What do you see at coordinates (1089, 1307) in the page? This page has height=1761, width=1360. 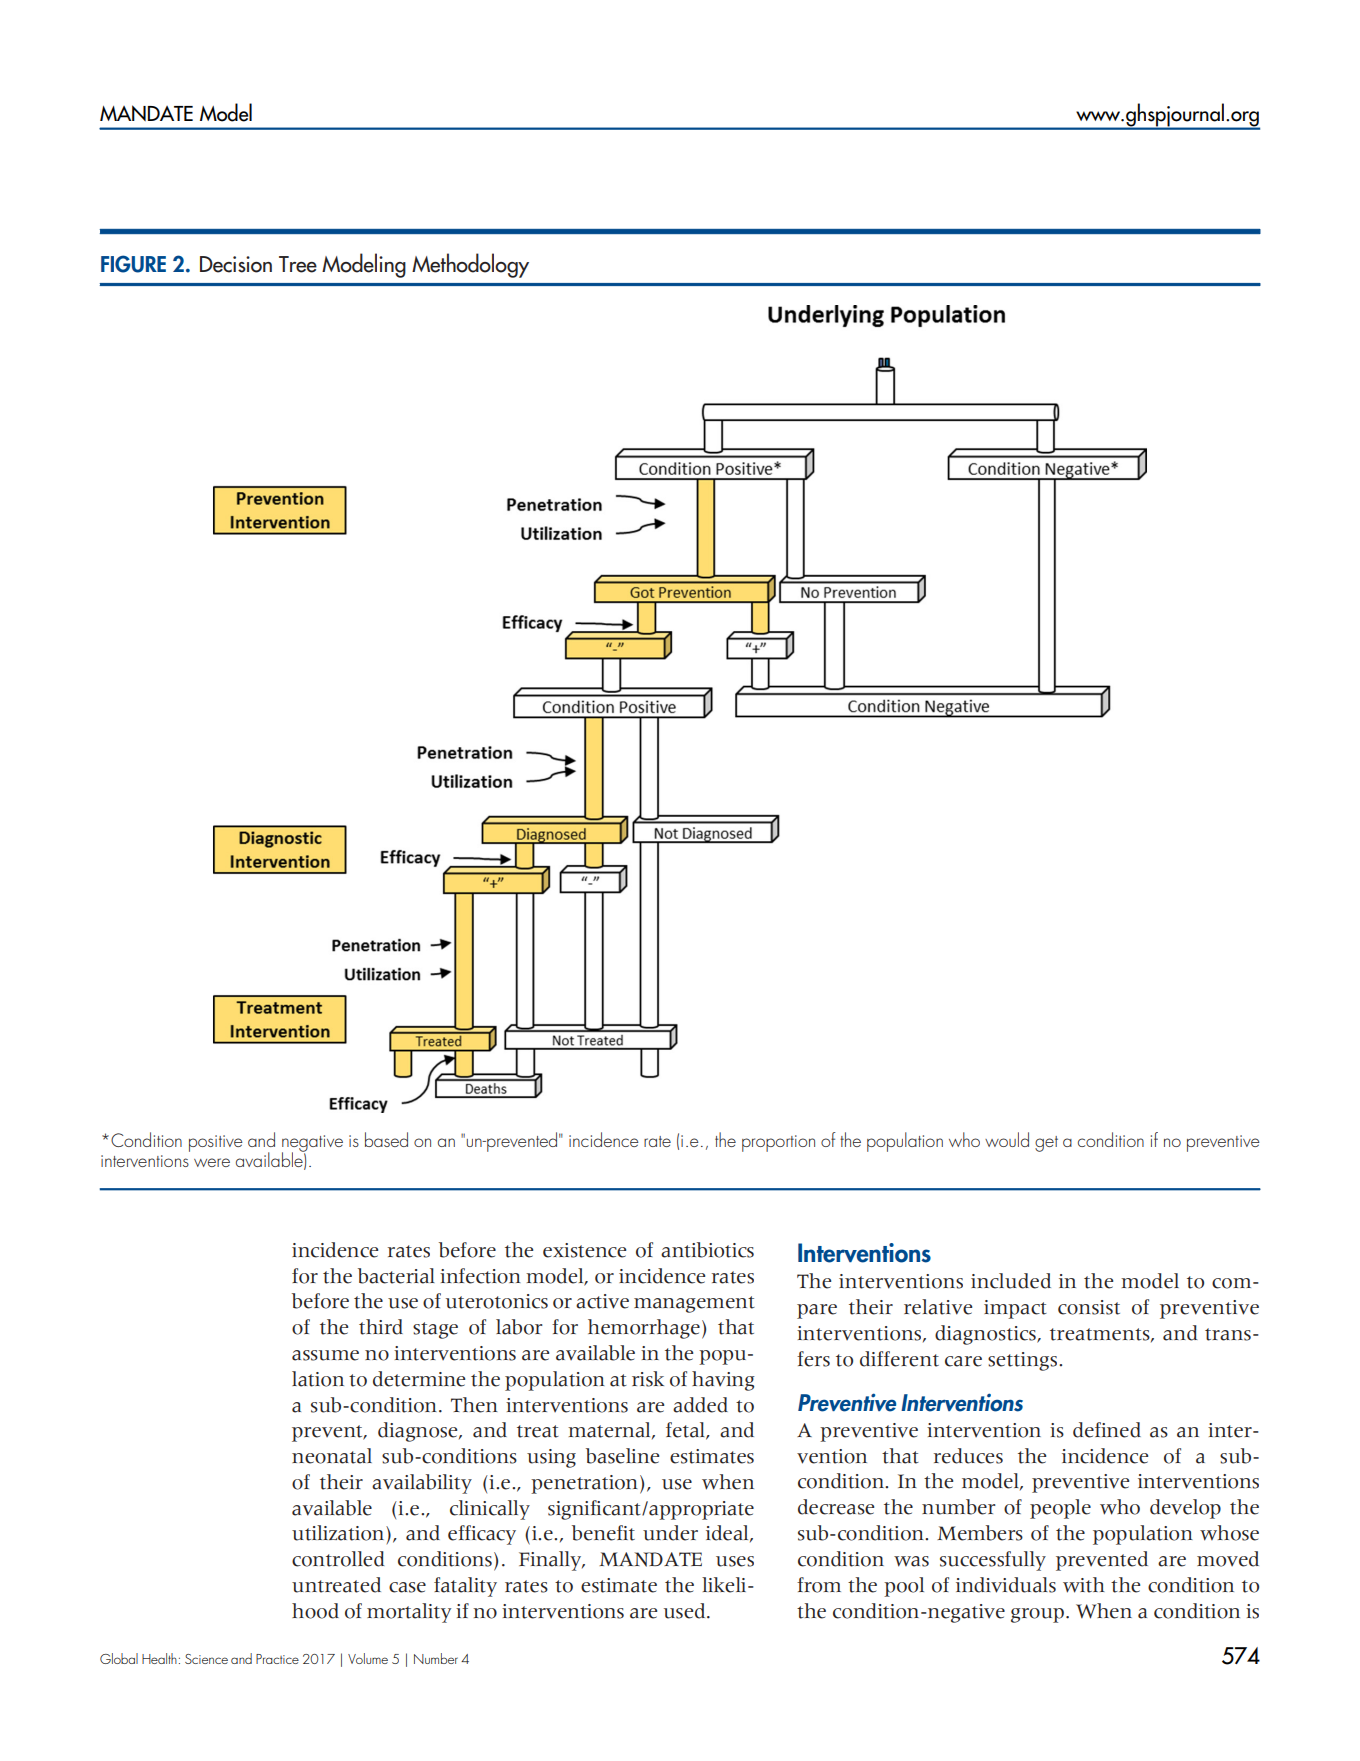 I see `consist` at bounding box center [1089, 1307].
